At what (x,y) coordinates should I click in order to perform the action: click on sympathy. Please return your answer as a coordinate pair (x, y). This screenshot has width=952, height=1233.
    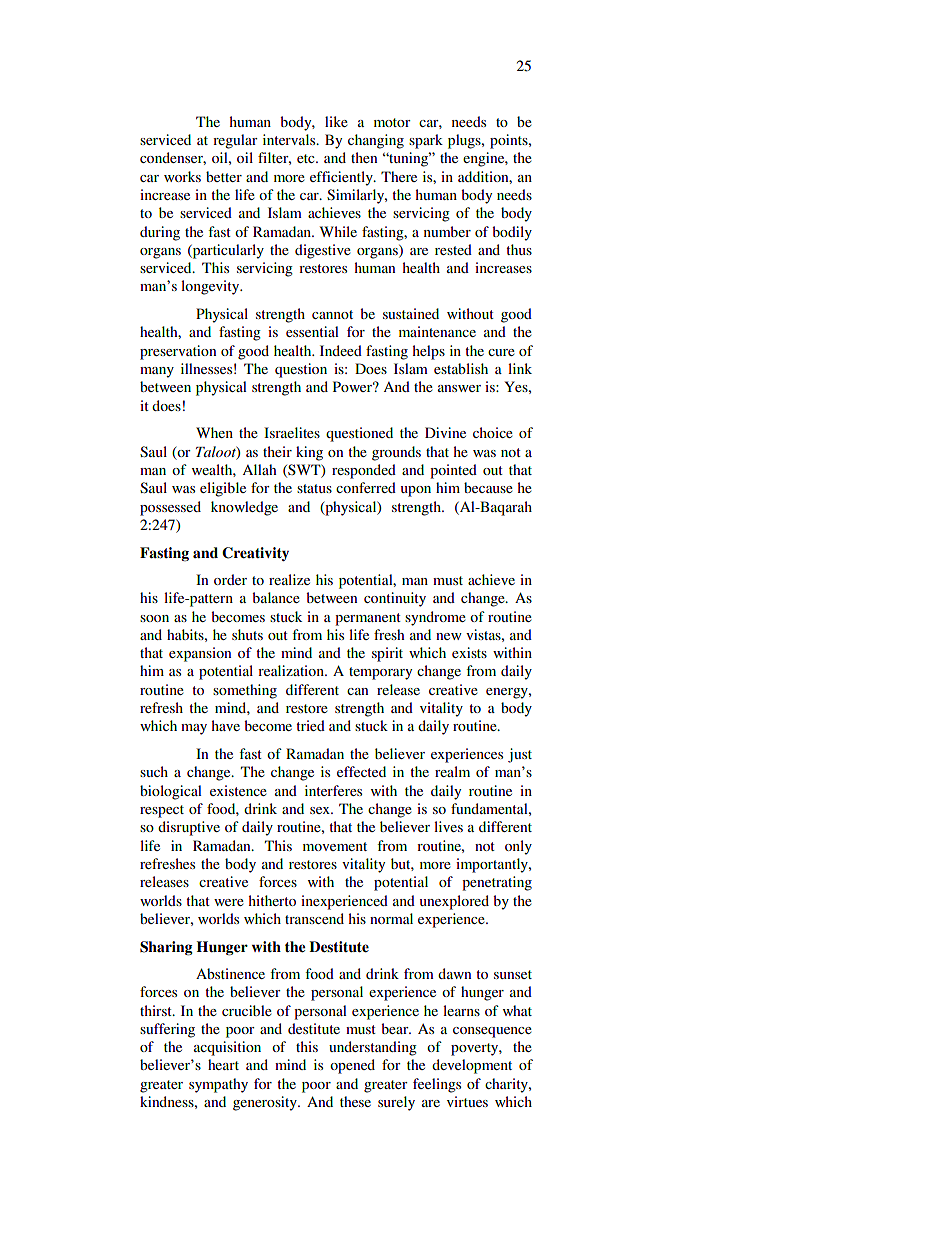
    Looking at the image, I should click on (218, 1085).
